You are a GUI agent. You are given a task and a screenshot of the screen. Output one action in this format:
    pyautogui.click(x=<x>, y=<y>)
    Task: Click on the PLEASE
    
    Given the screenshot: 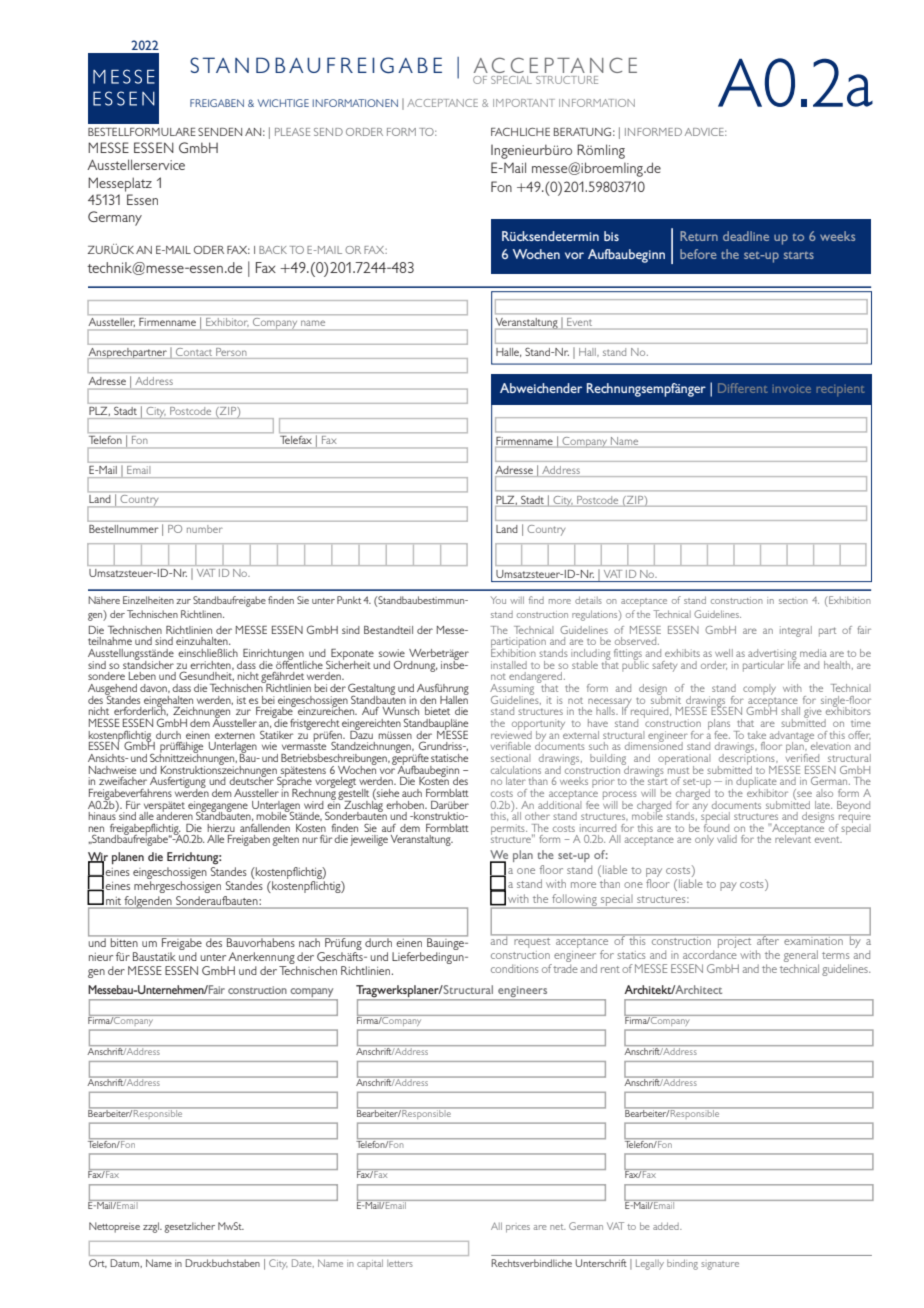 What is the action you would take?
    pyautogui.click(x=292, y=132)
